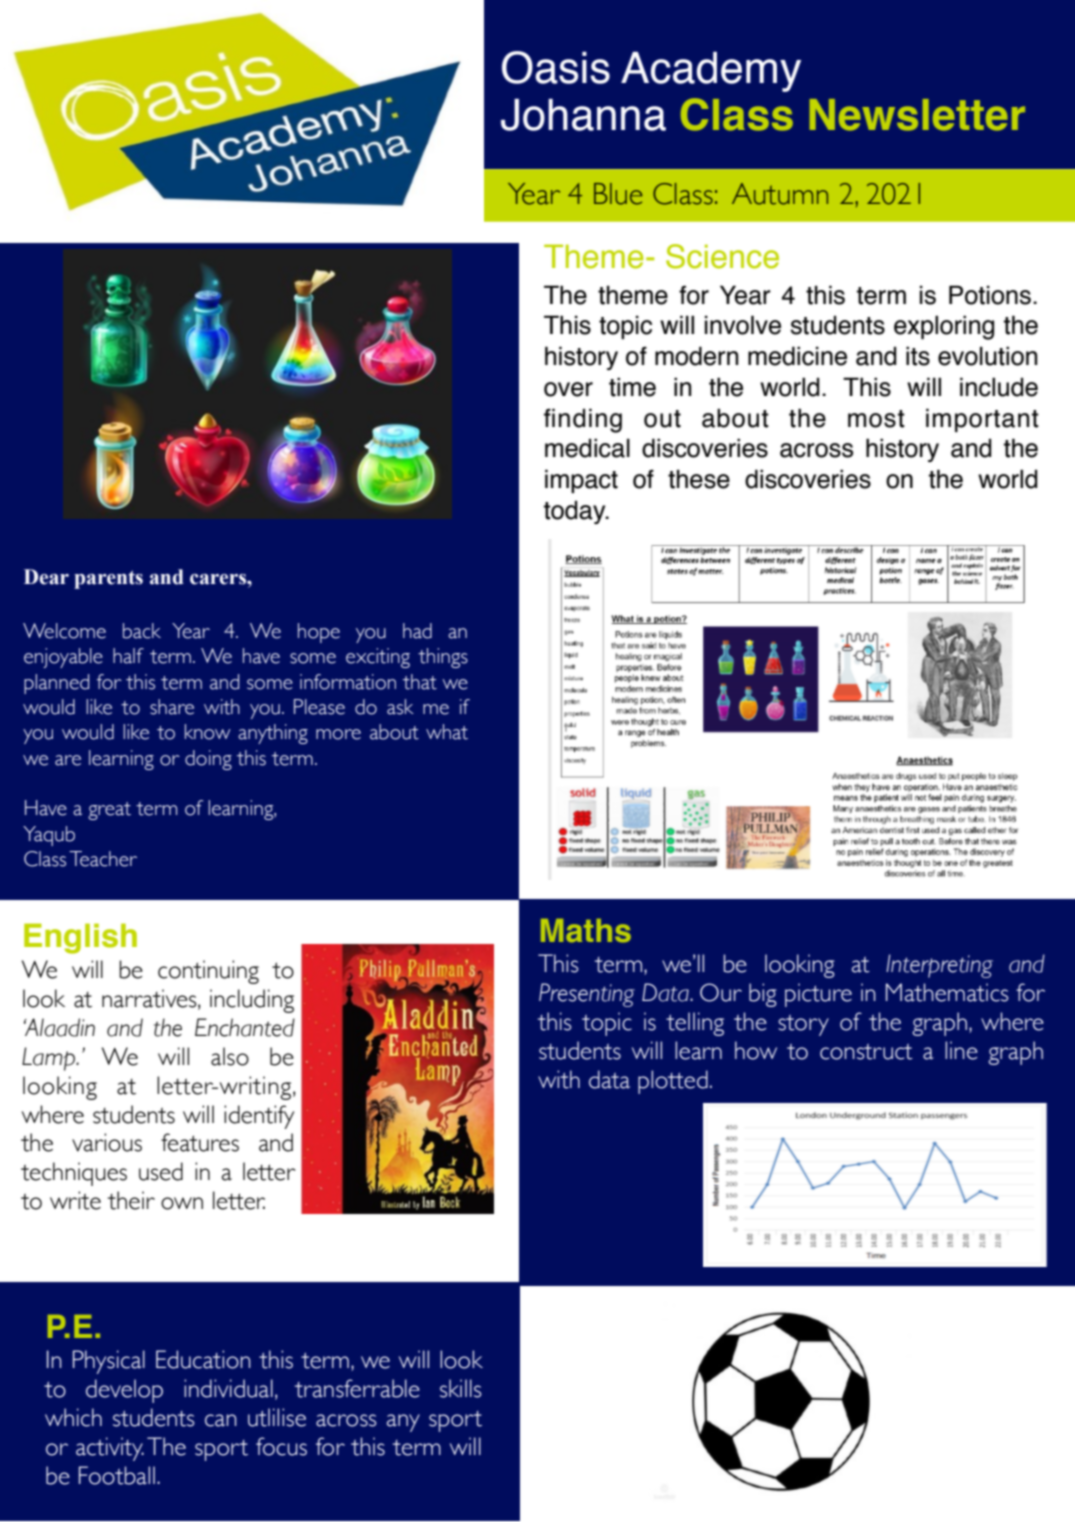 The height and width of the screenshot is (1522, 1075). I want to click on Autumn, so click(780, 194).
